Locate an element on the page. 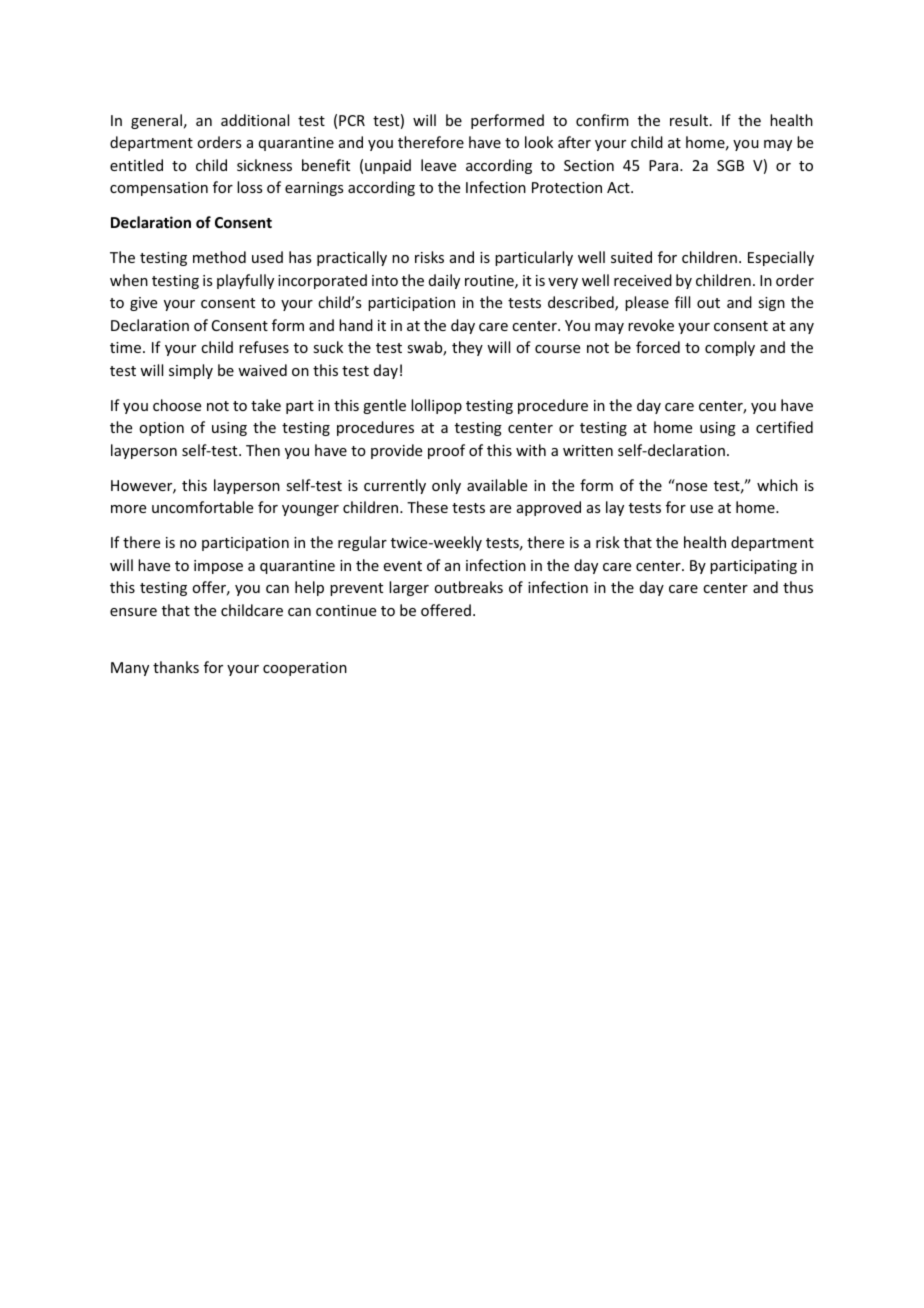 The height and width of the document is (1308, 924). nose is located at coordinates (691, 487).
